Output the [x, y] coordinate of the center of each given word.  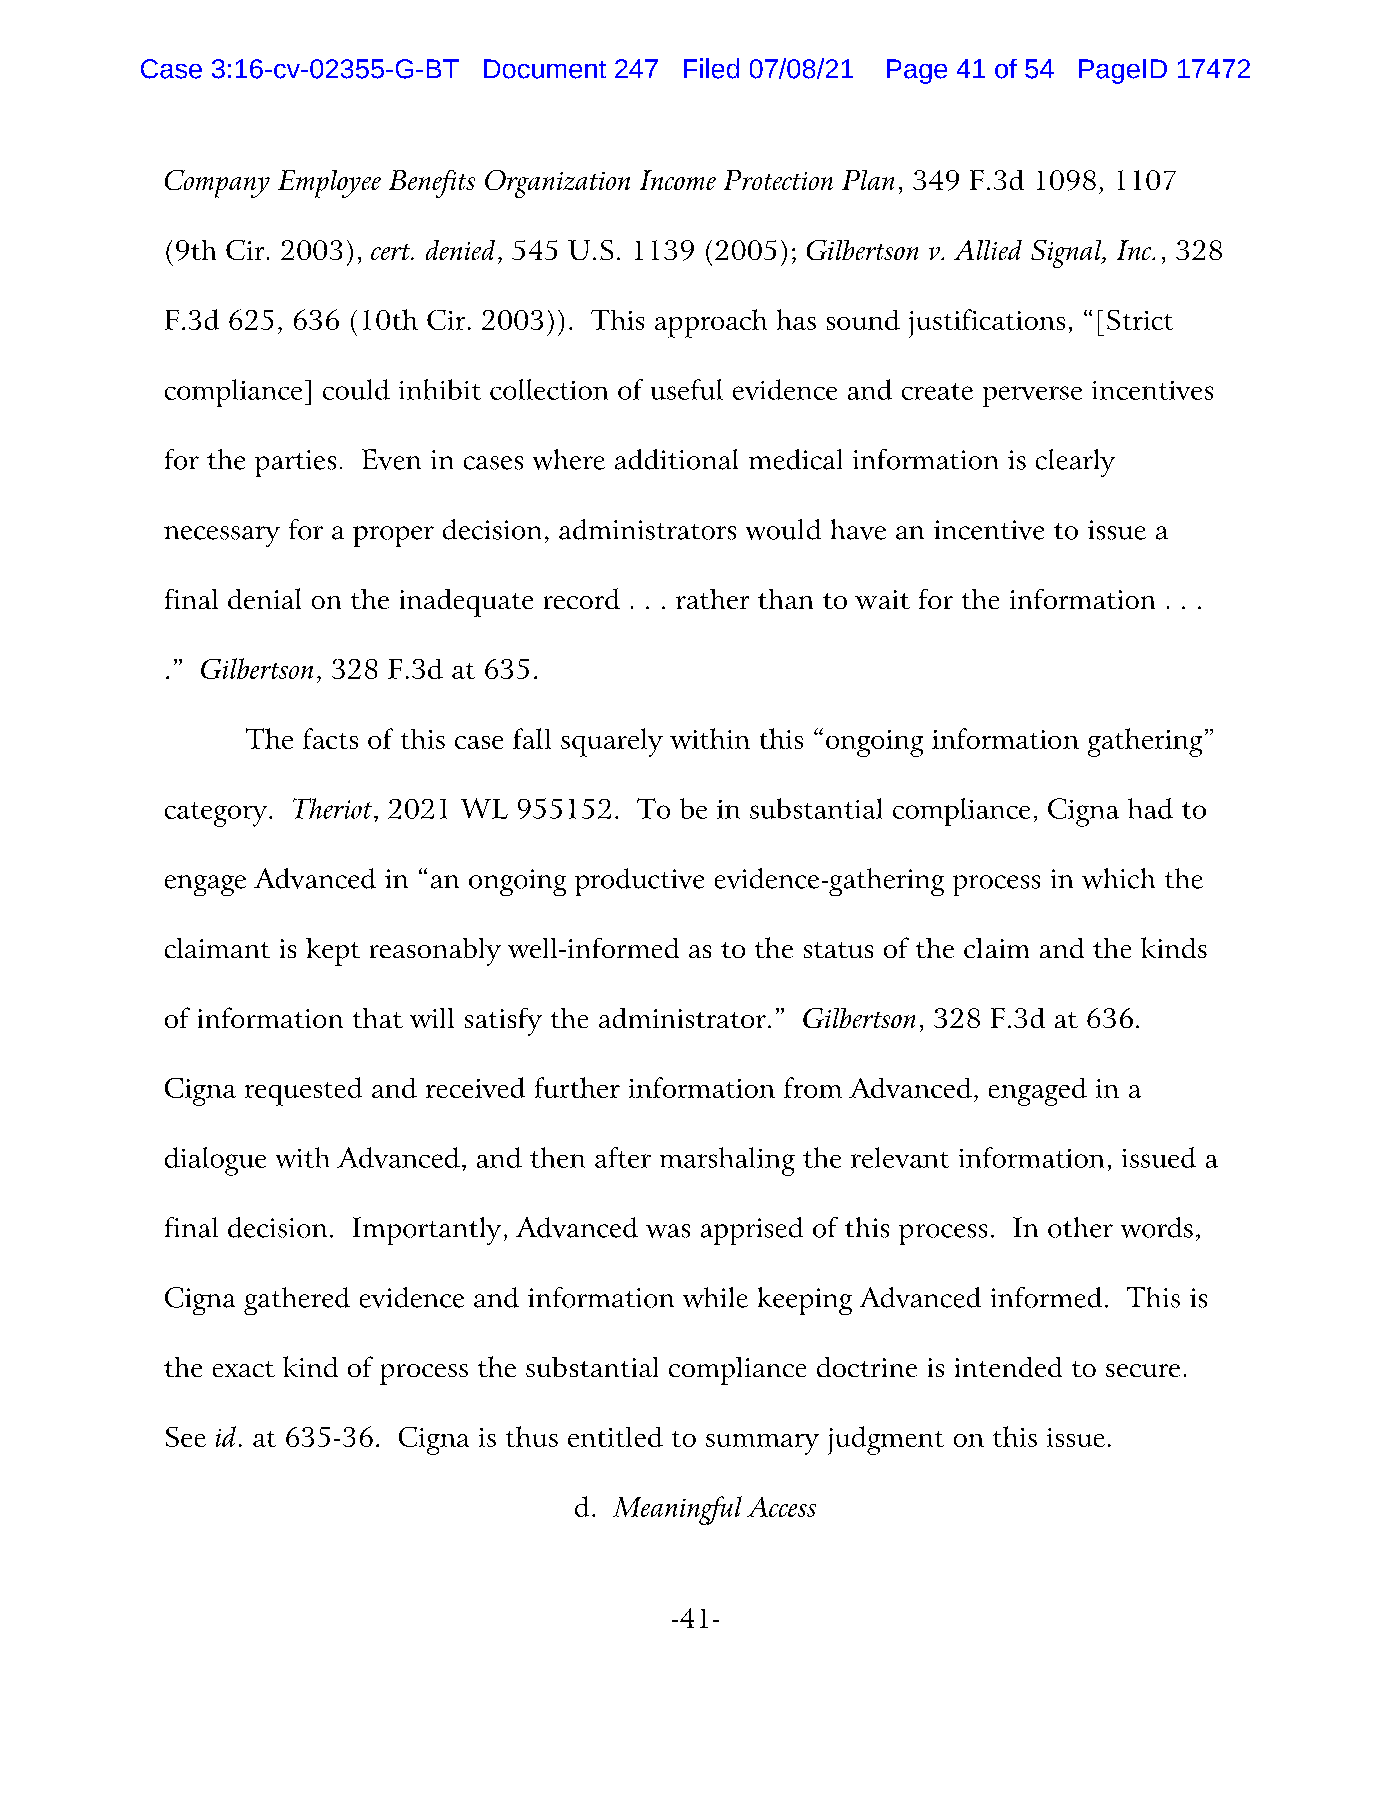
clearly [1075, 463]
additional [676, 459]
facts [330, 738]
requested [303, 1091]
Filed [711, 68]
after [623, 1157]
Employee [329, 184]
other [1080, 1227]
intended [1008, 1367]
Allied [988, 250]
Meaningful [677, 1510]
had [1150, 808]
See [186, 1437]
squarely [612, 742]
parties [295, 463]
